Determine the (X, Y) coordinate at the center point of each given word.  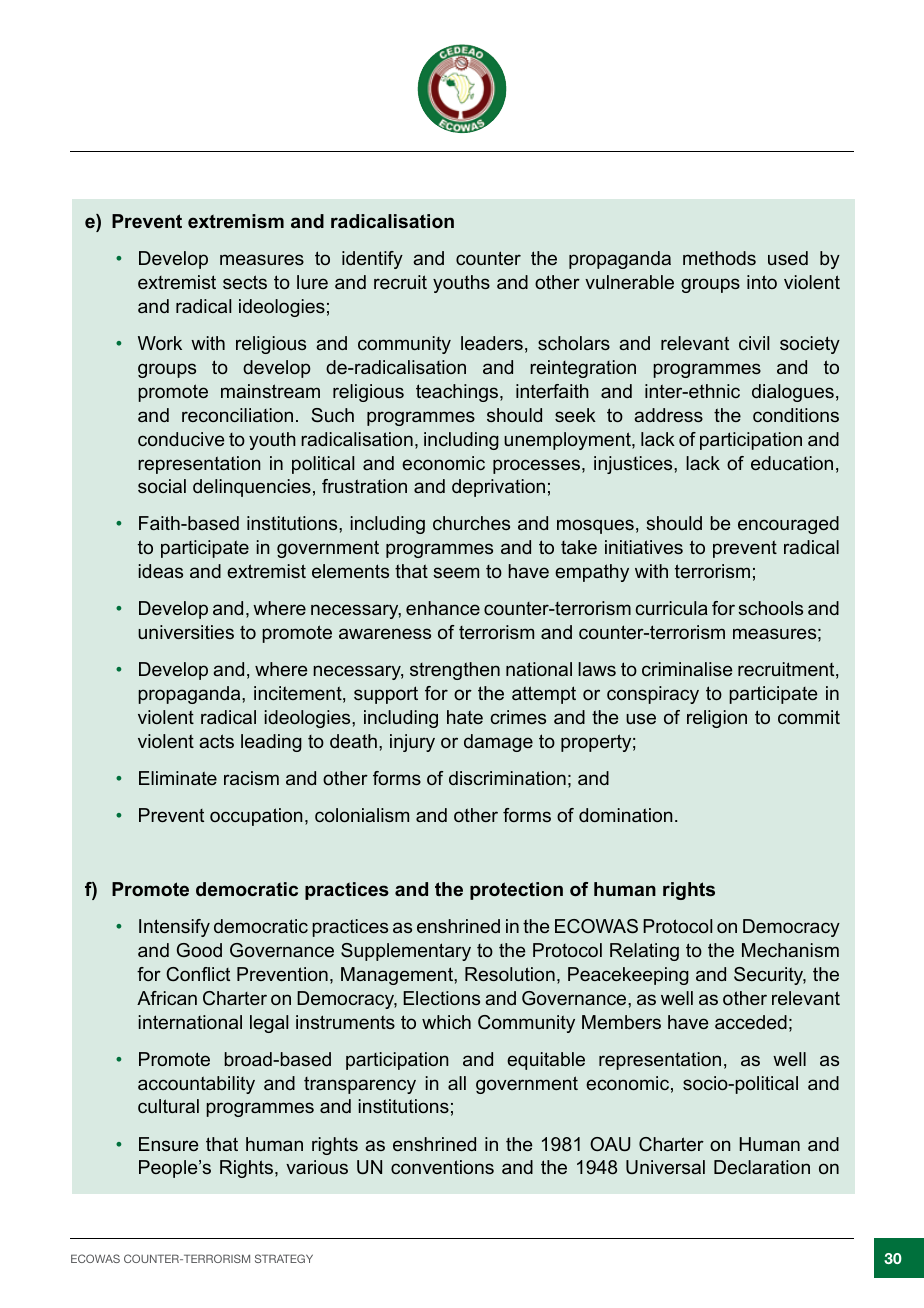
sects (245, 282)
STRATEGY (284, 1258)
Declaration (762, 1167)
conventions (442, 1167)
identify (372, 260)
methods (719, 258)
